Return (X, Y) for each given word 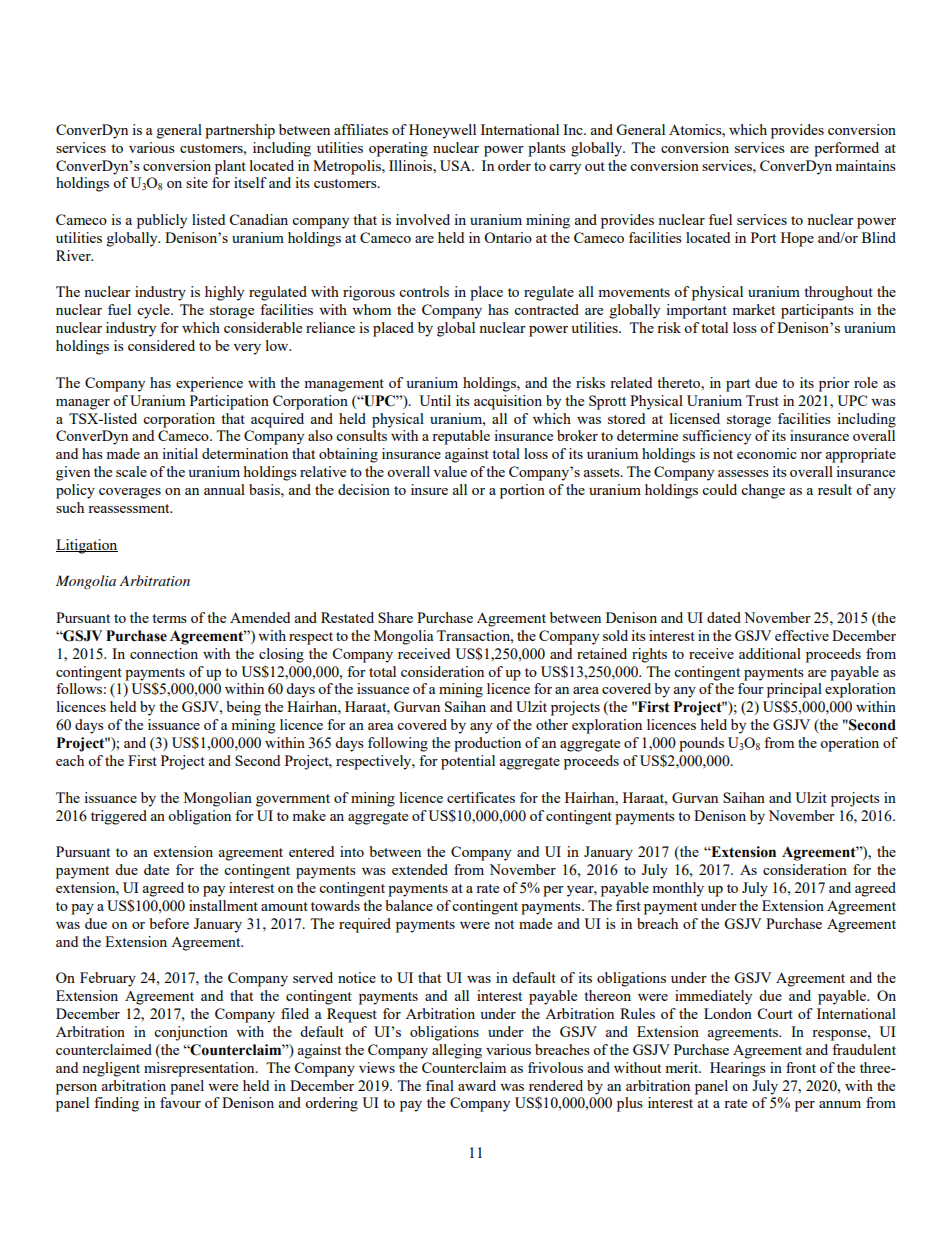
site (197, 182)
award (477, 1085)
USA (456, 165)
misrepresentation (200, 1069)
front (801, 1067)
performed (846, 149)
